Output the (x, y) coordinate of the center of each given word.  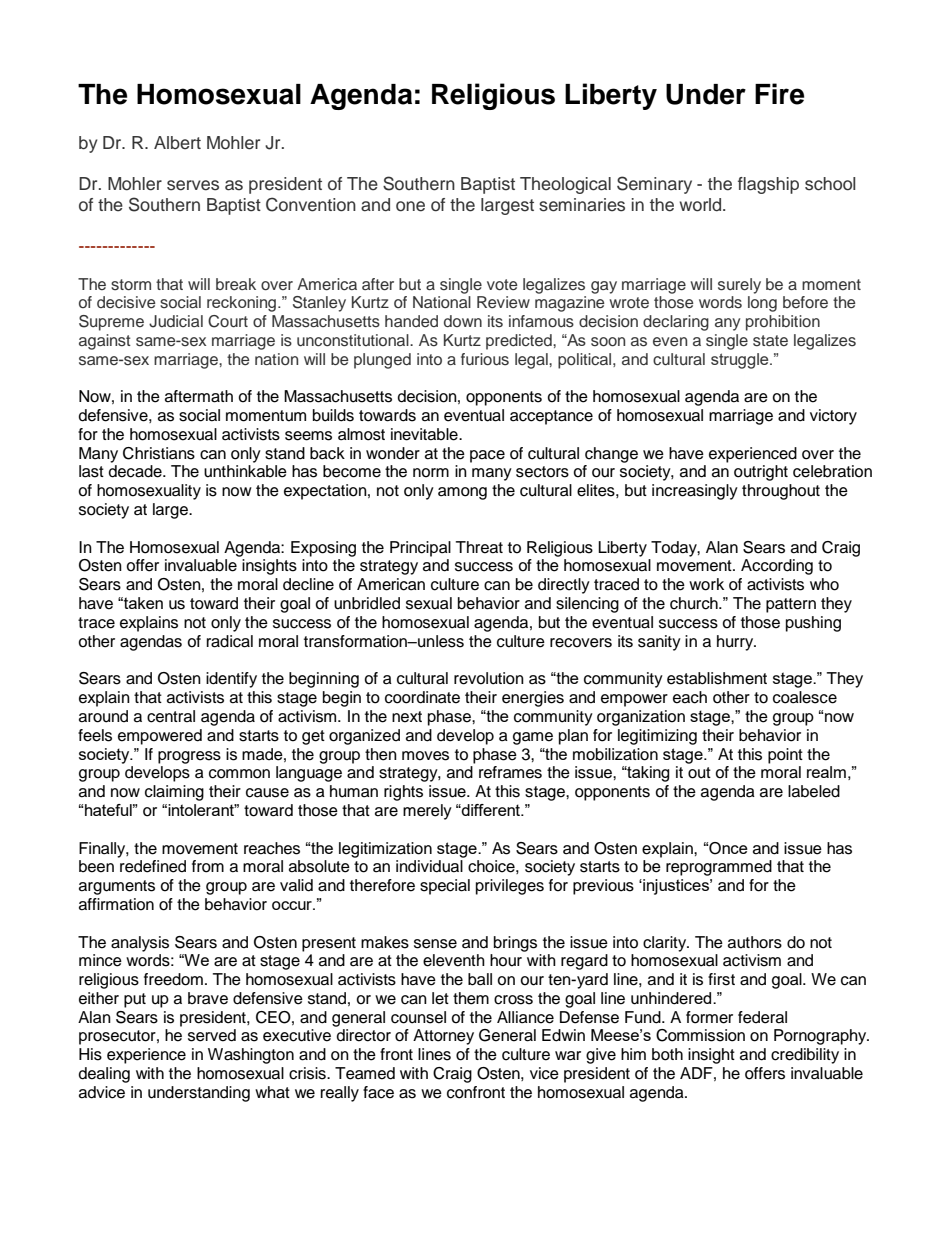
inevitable (425, 434)
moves (425, 756)
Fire (779, 94)
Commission (700, 1035)
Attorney (443, 1037)
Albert (177, 143)
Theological (565, 185)
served (212, 1035)
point (785, 756)
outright (761, 473)
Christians (159, 453)
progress (189, 757)
